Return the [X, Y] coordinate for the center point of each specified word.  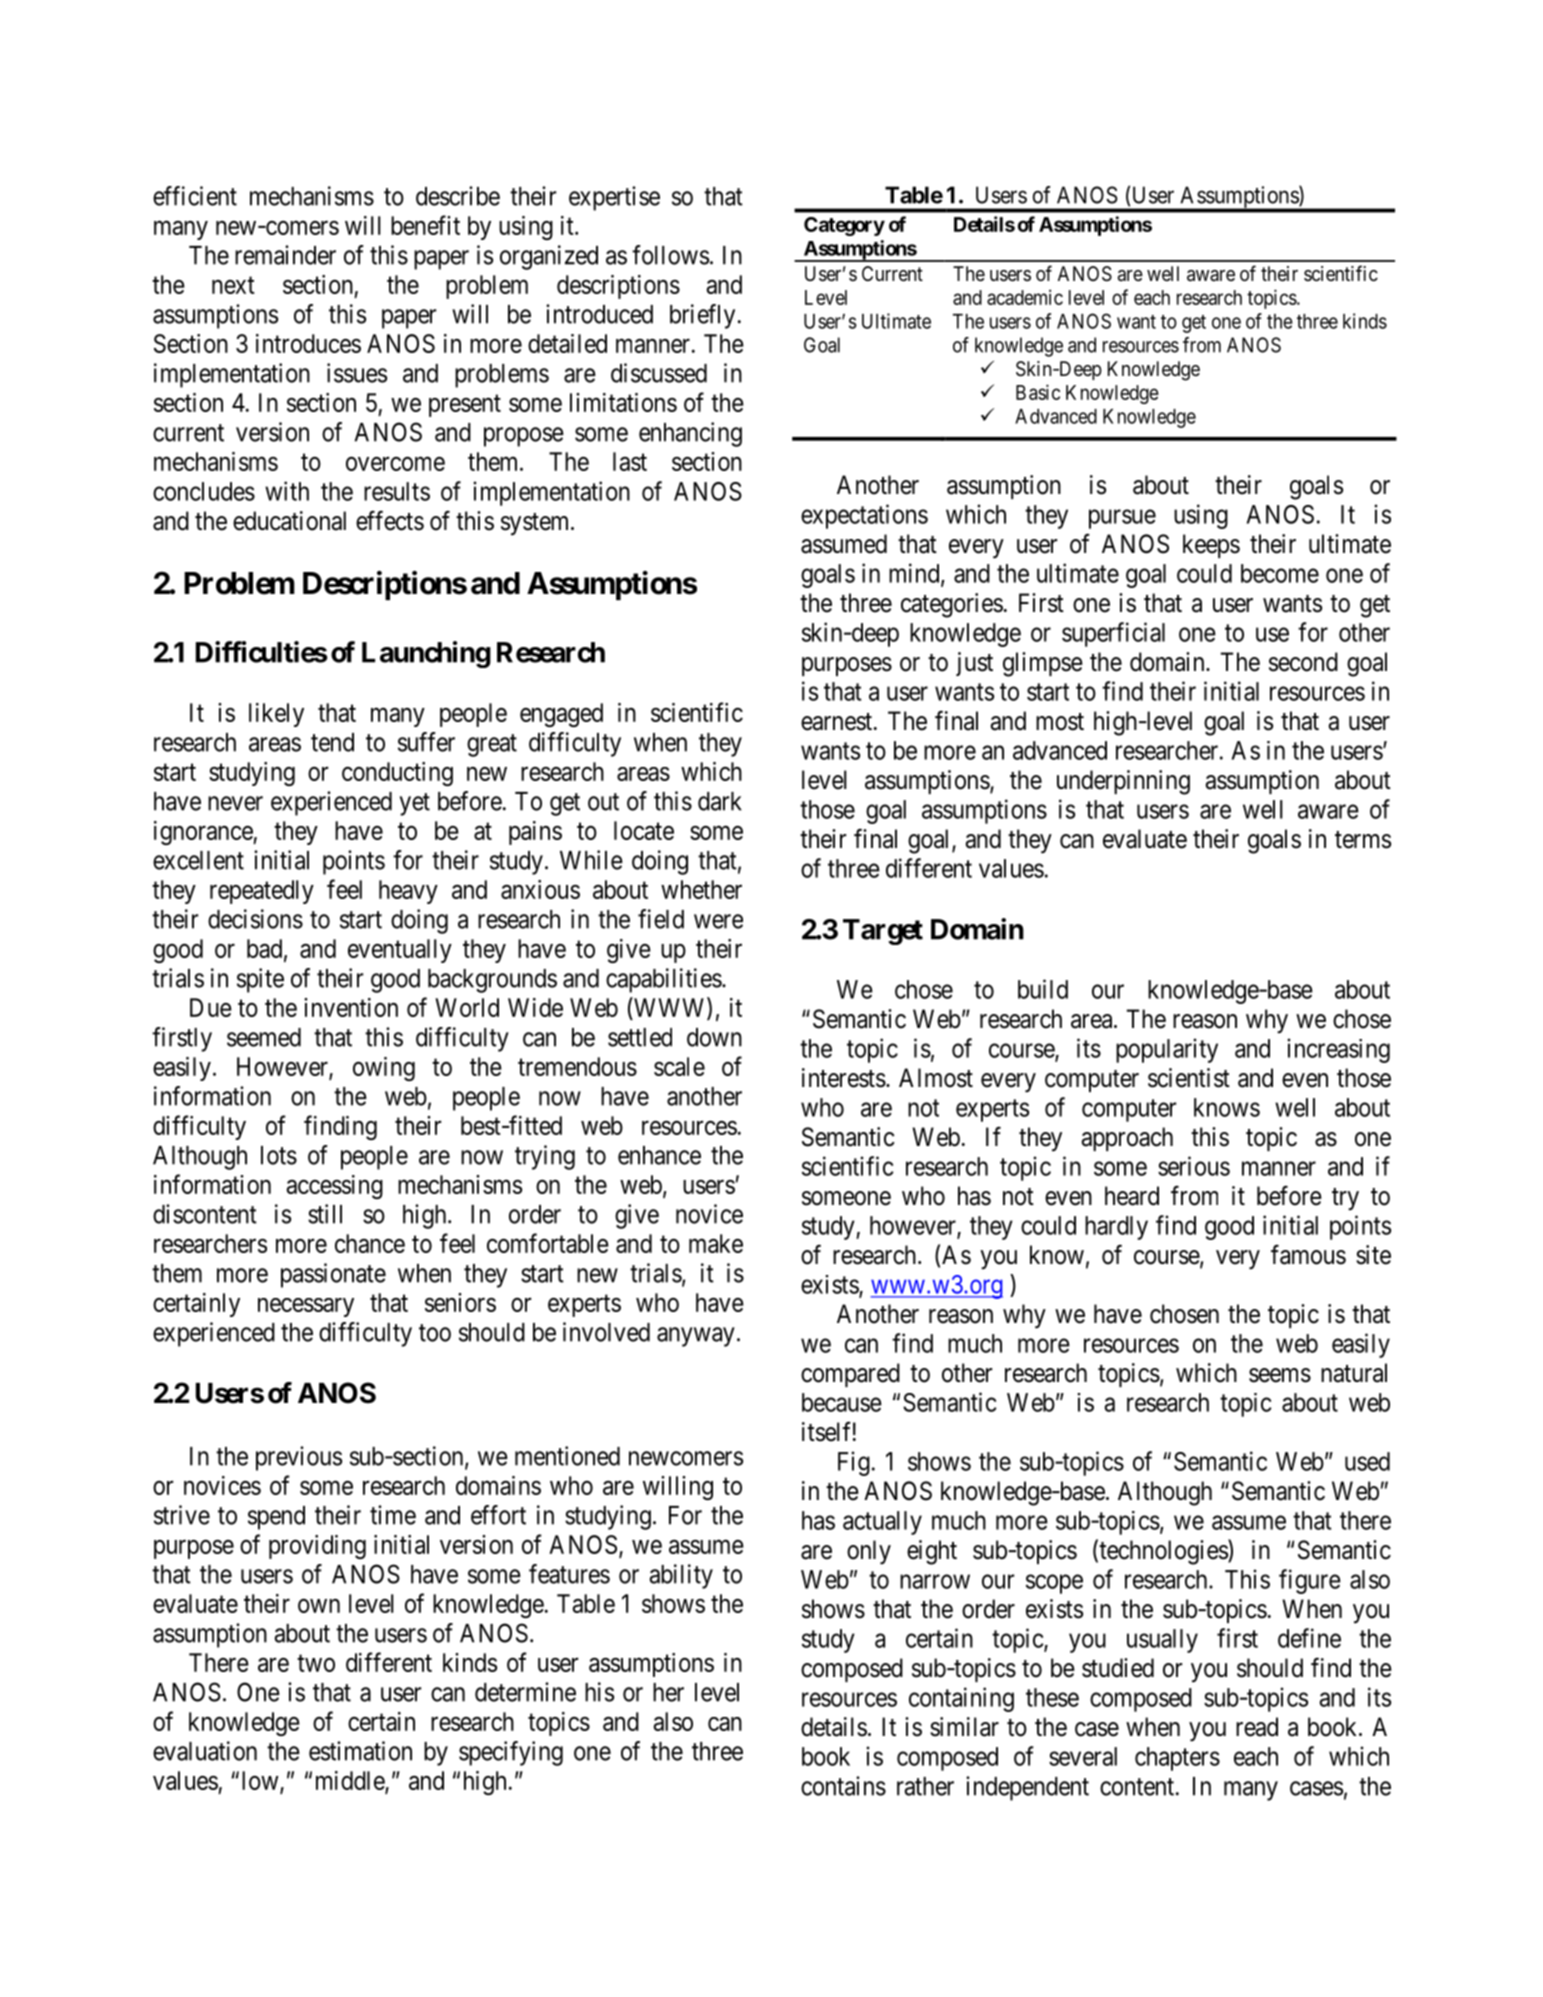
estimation [360, 1751]
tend [332, 742]
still [325, 1214]
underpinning [1123, 782]
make [716, 1243]
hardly [1116, 1228]
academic [1025, 297]
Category [844, 226]
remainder [285, 255]
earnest [838, 722]
